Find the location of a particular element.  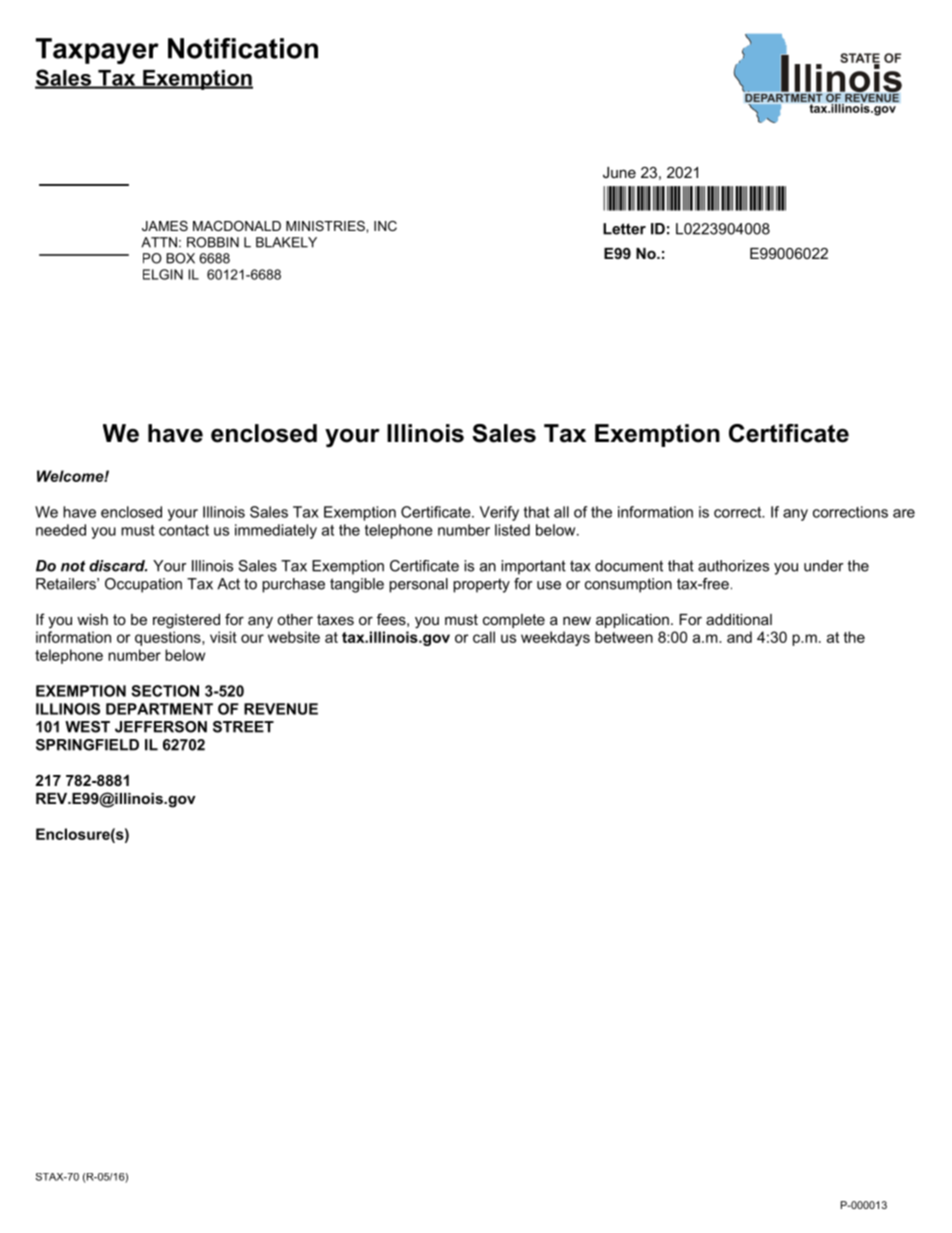

contact is located at coordinates (184, 530).
